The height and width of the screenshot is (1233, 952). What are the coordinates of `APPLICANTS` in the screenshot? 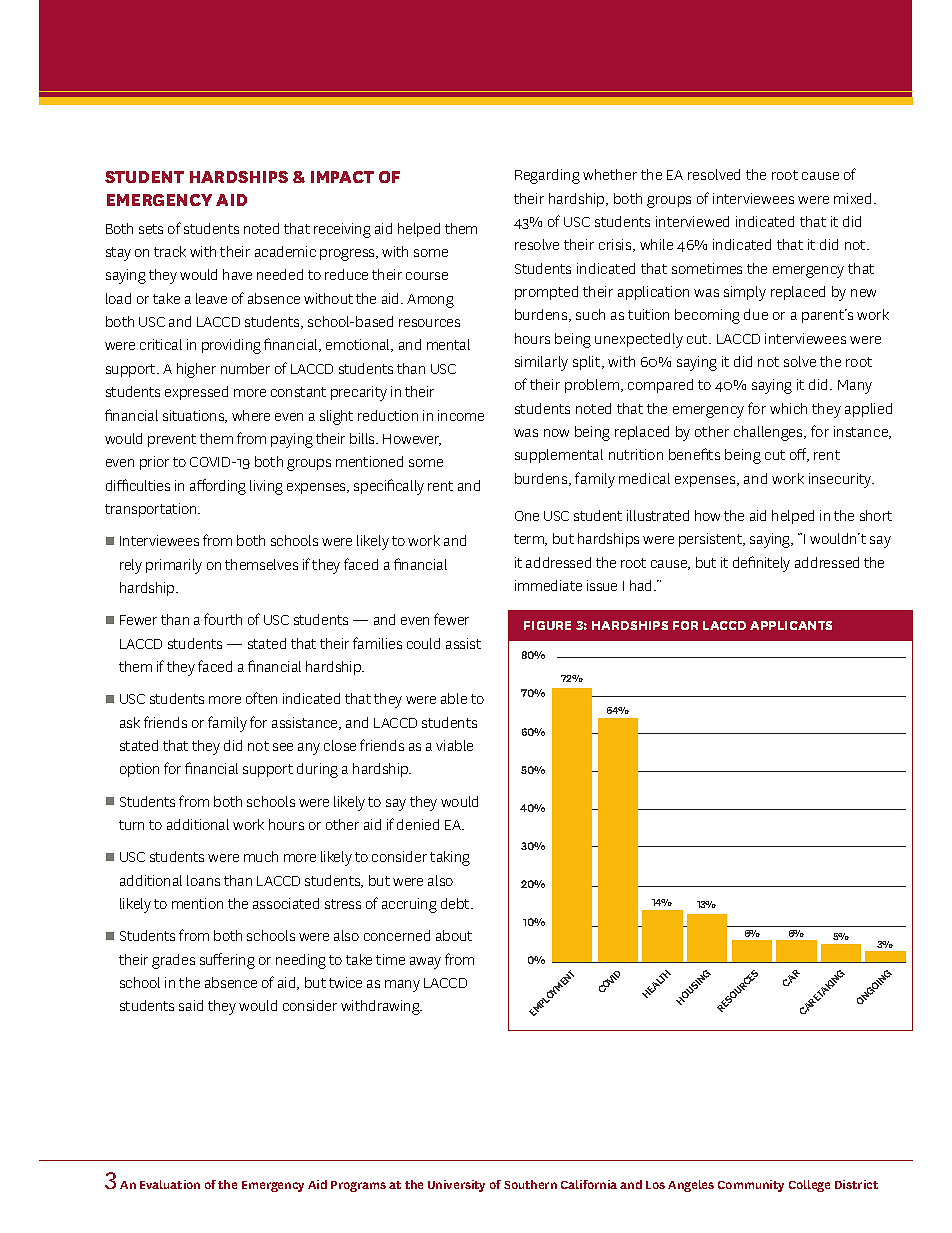 It's located at (791, 625).
